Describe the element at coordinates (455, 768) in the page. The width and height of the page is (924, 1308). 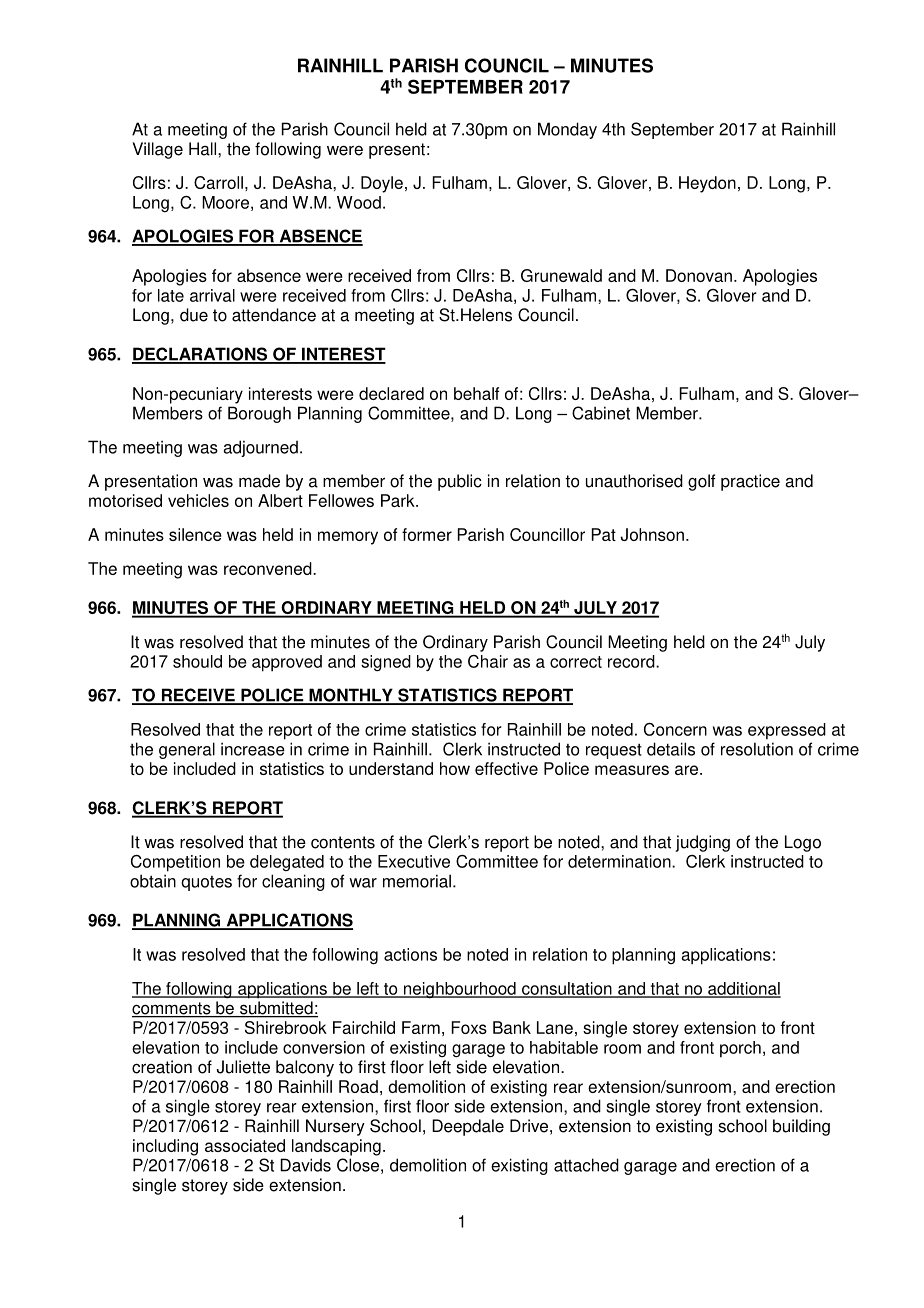
I see `how` at that location.
